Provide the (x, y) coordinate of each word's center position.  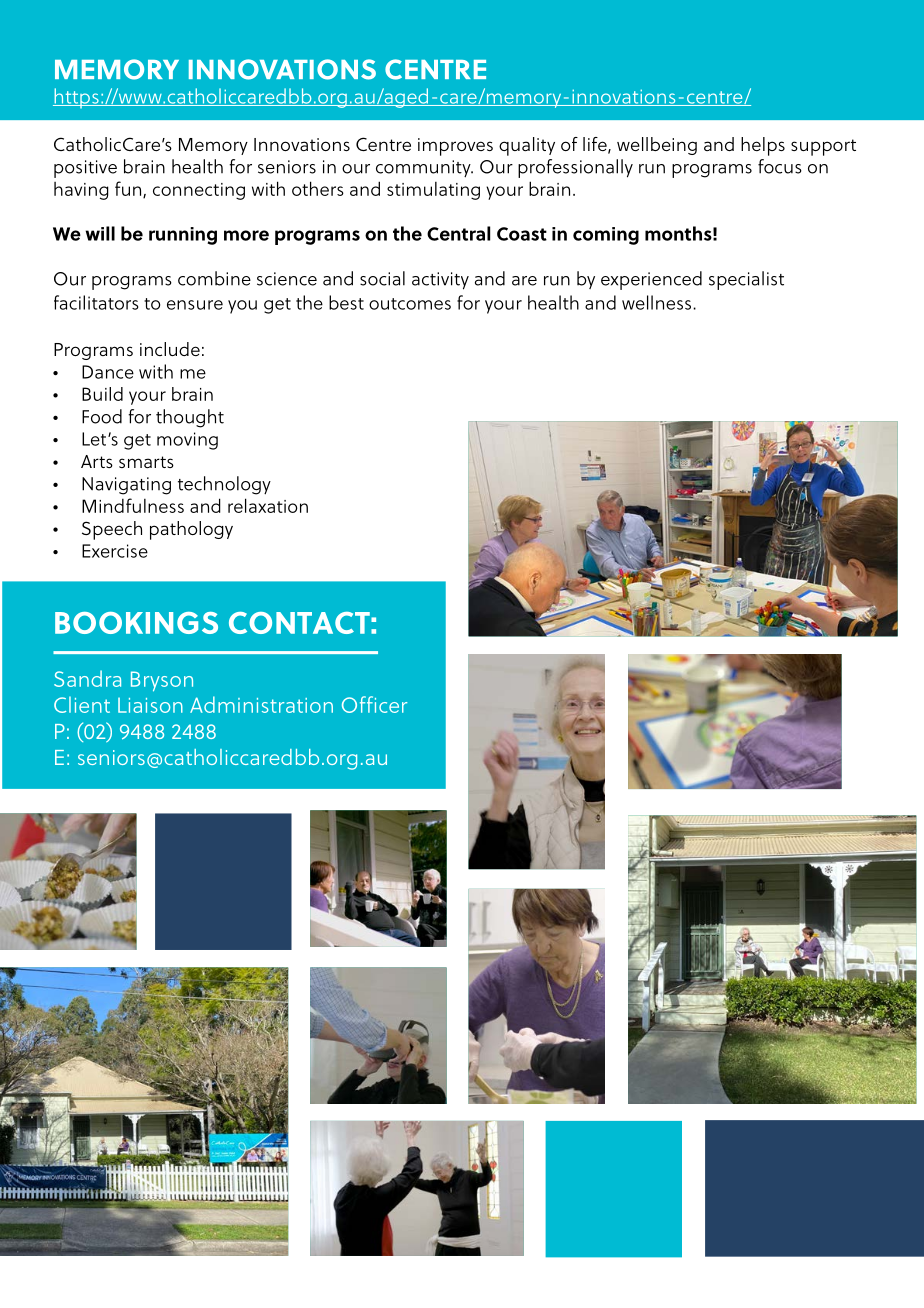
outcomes (410, 304)
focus (780, 166)
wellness (658, 302)
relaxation (268, 505)
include (170, 349)
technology (224, 485)
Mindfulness (133, 505)
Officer (374, 704)
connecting (199, 191)
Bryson (162, 681)
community (424, 169)
